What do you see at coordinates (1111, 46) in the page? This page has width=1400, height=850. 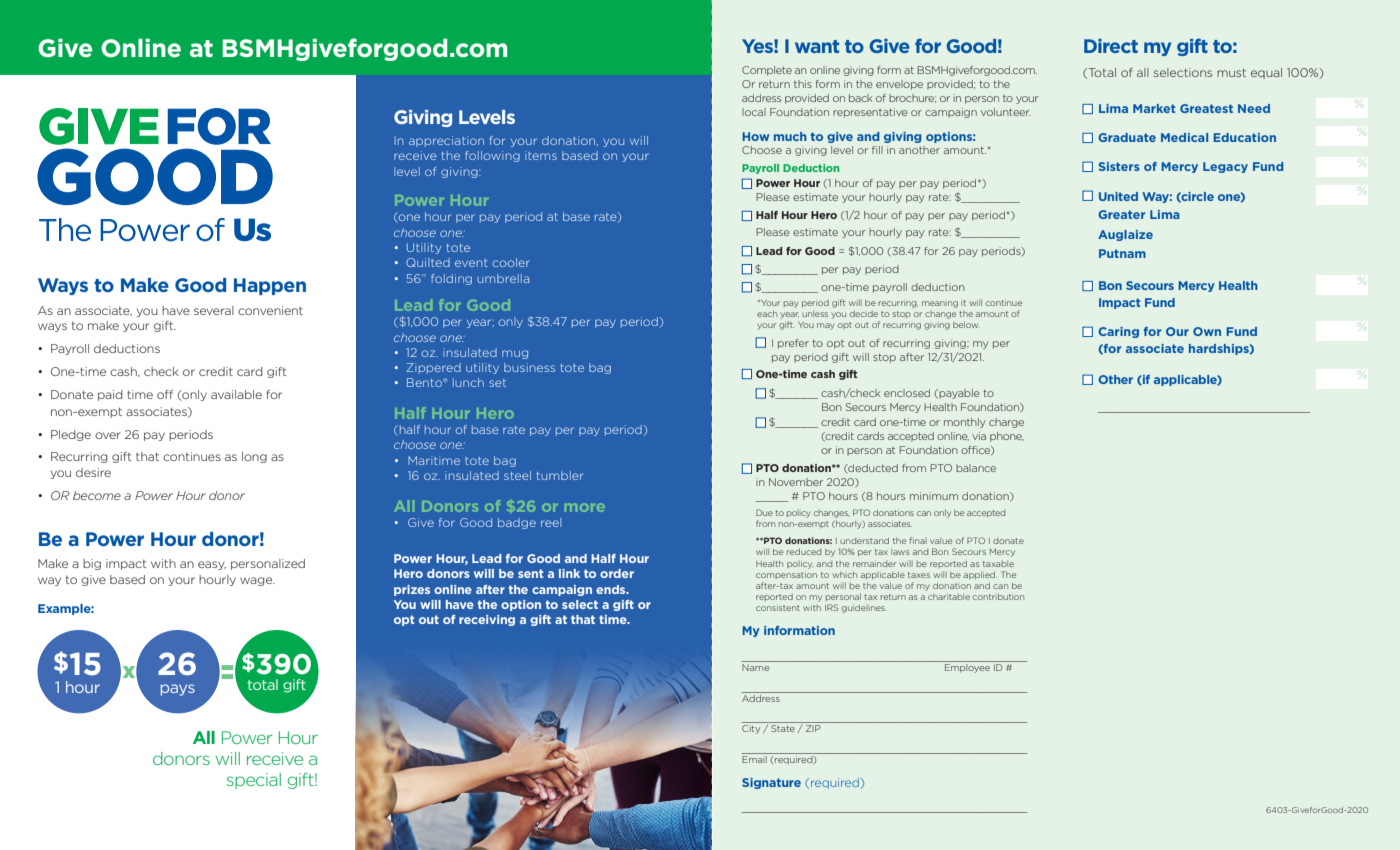 I see `Direct` at bounding box center [1111, 46].
